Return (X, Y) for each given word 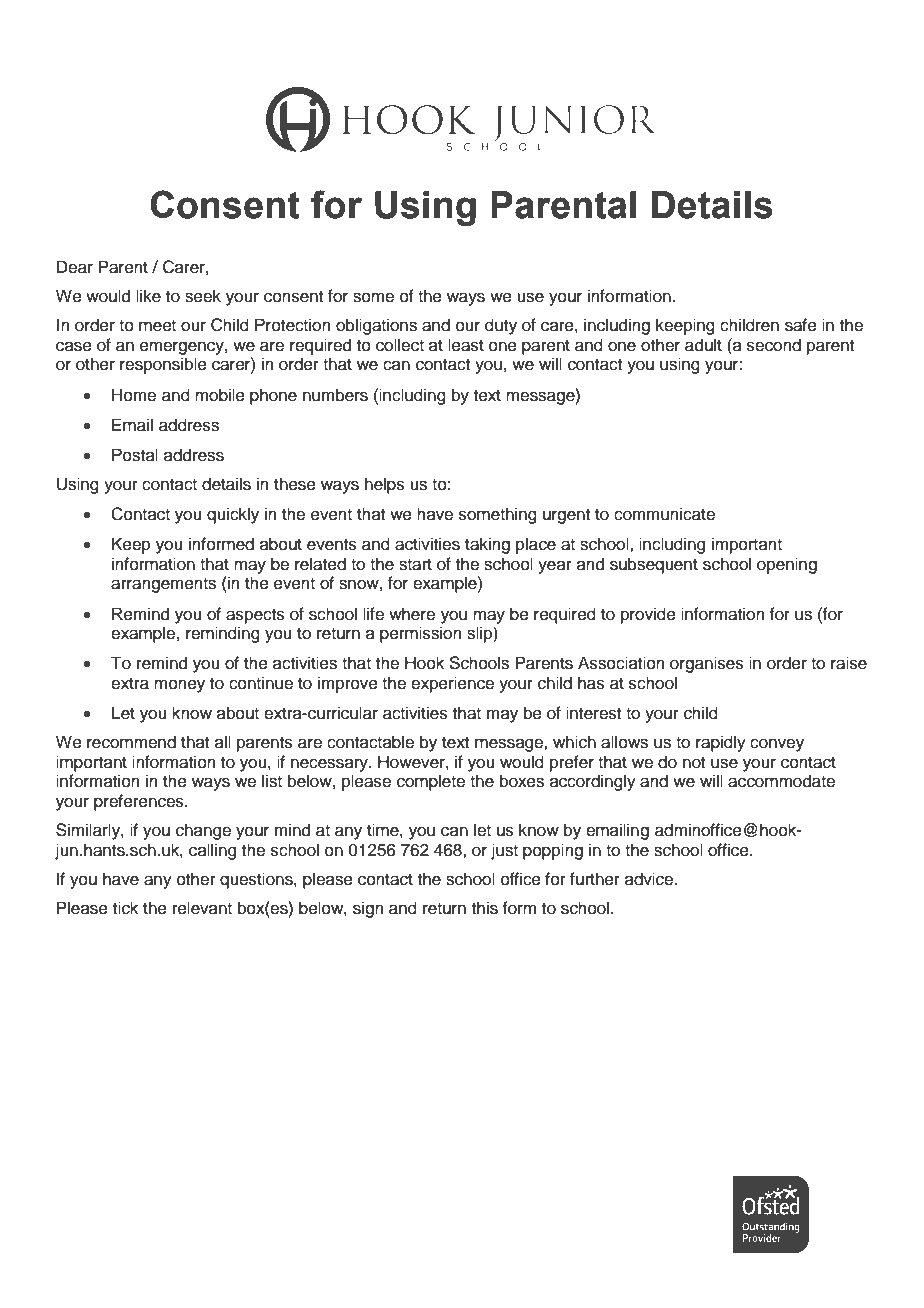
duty (501, 326)
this (485, 908)
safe (801, 325)
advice (649, 879)
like (148, 296)
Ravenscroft (101, 1185)
